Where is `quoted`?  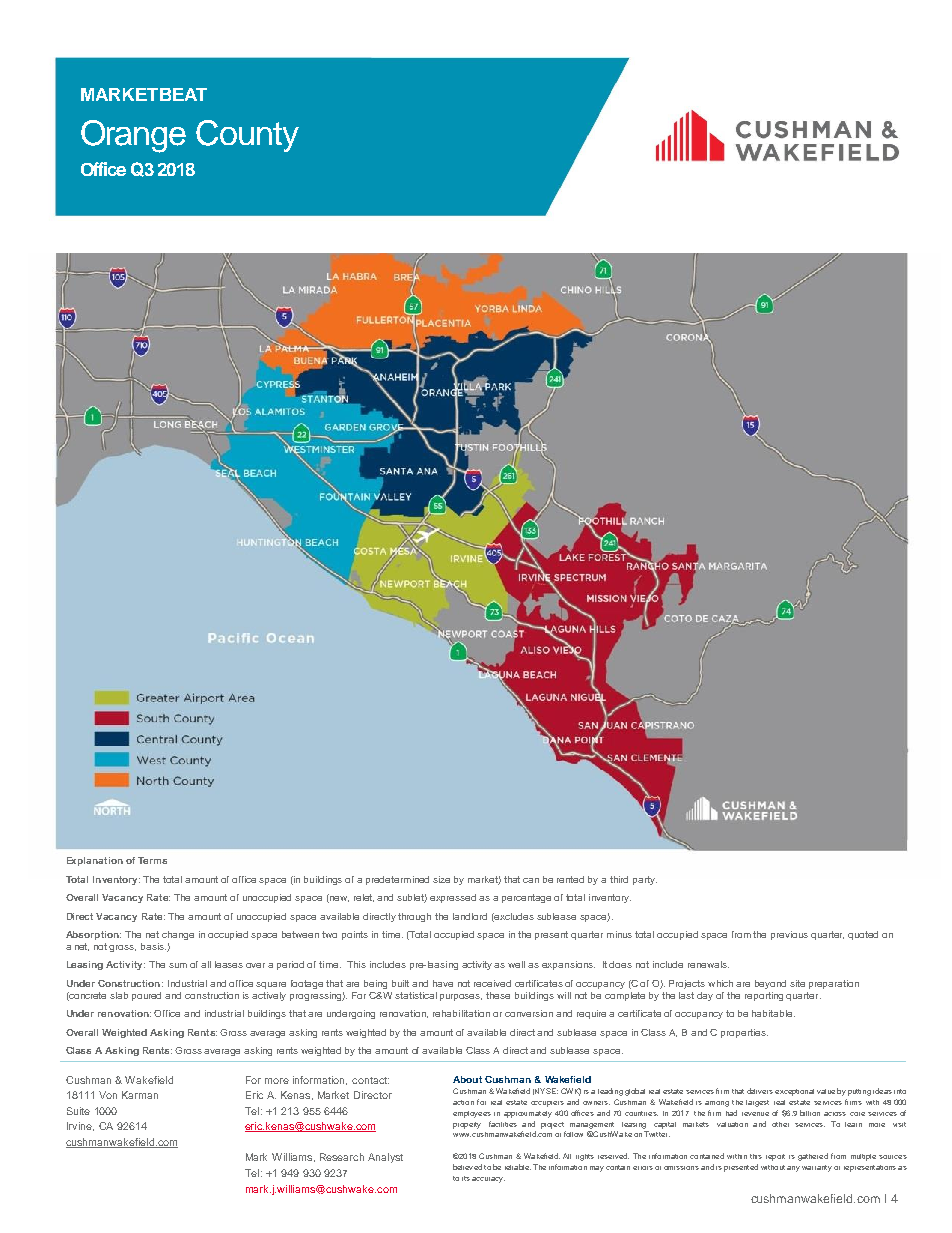
quoted is located at coordinates (863, 935).
